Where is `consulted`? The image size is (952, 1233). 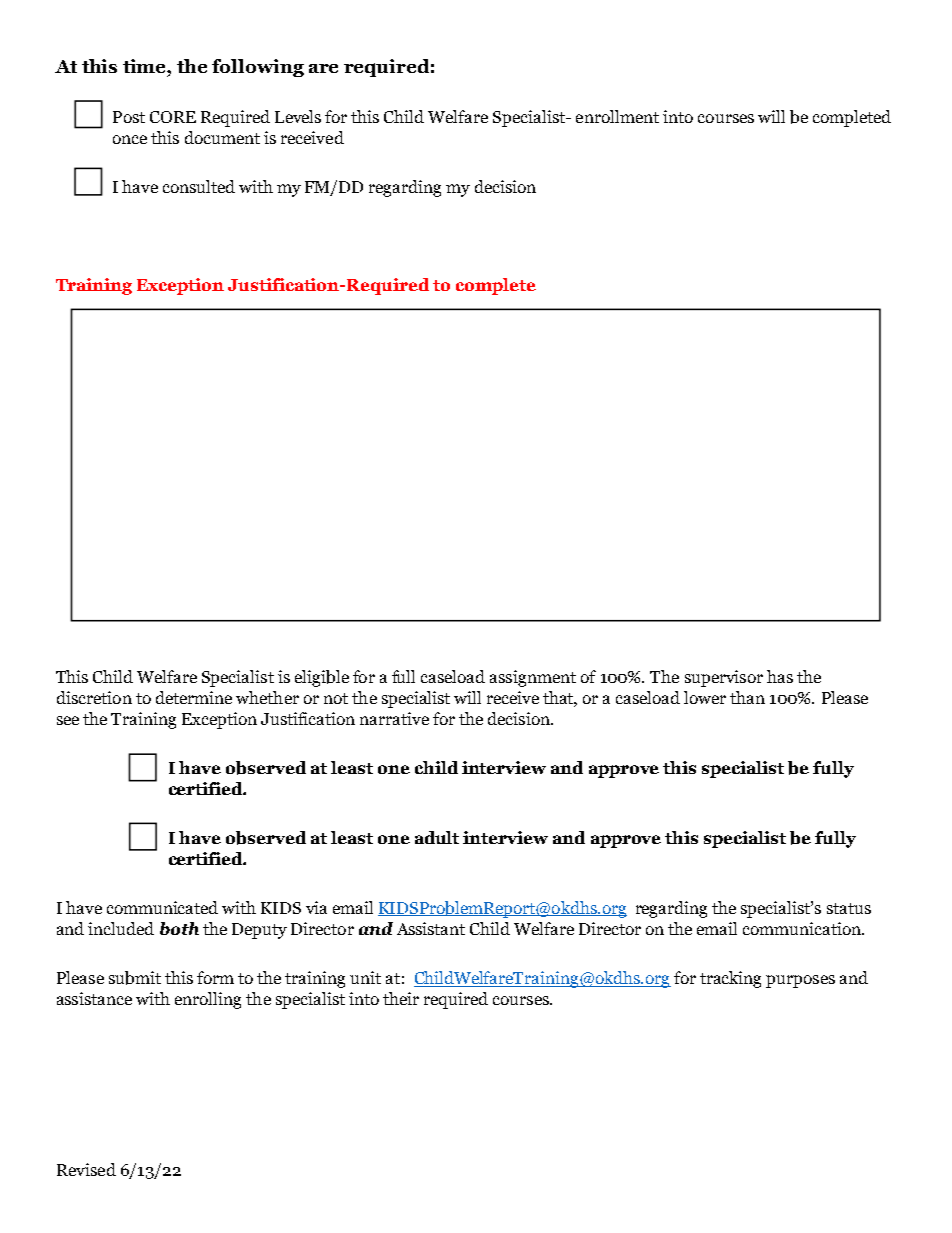
consulted is located at coordinates (199, 186).
